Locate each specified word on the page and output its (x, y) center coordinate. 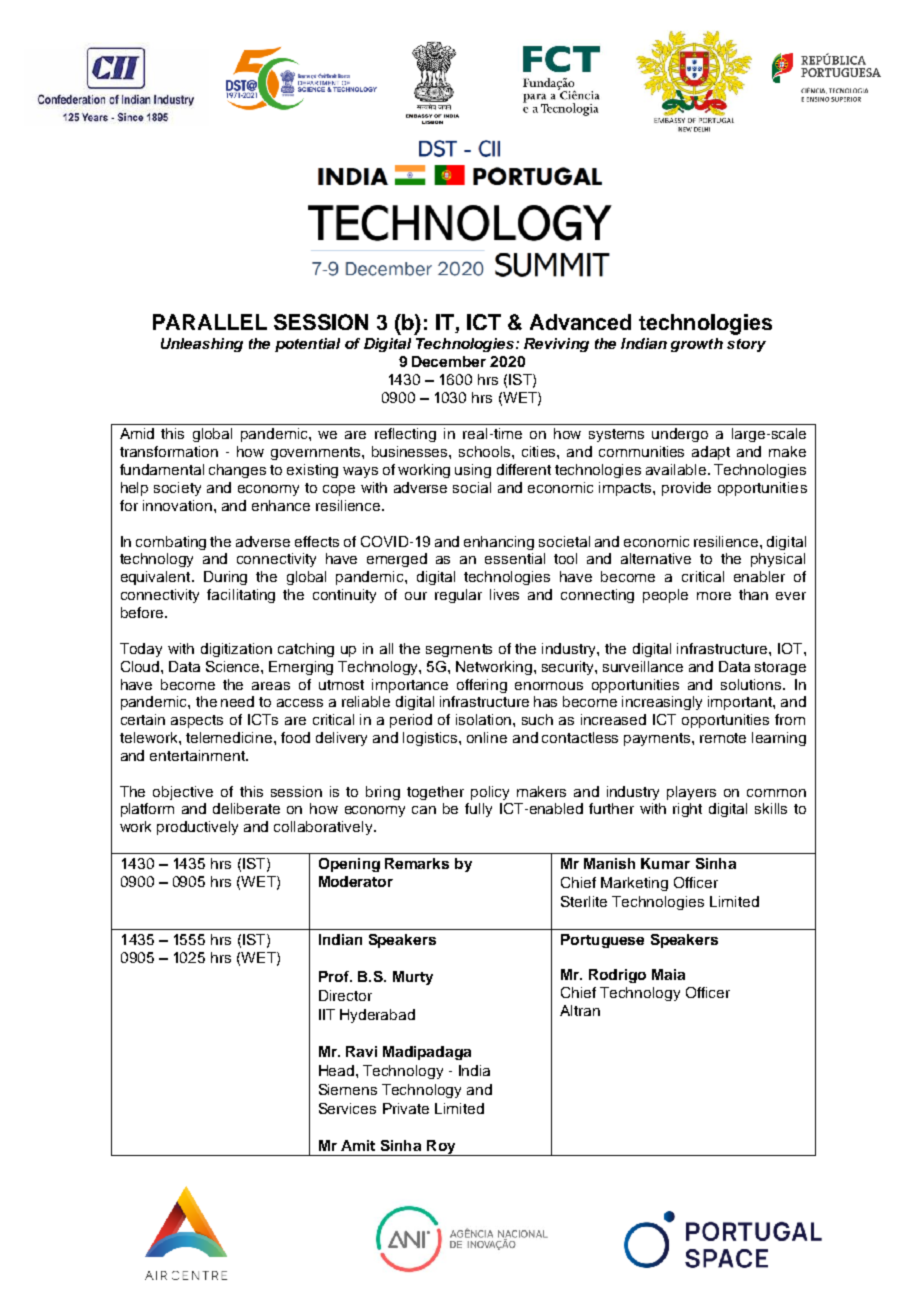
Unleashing (202, 345)
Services (347, 1108)
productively (197, 828)
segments (459, 650)
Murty (413, 978)
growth (697, 345)
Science (234, 666)
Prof (335, 976)
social (472, 487)
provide (686, 489)
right (687, 810)
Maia (668, 974)
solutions (752, 684)
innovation (179, 505)
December (449, 361)
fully (478, 810)
